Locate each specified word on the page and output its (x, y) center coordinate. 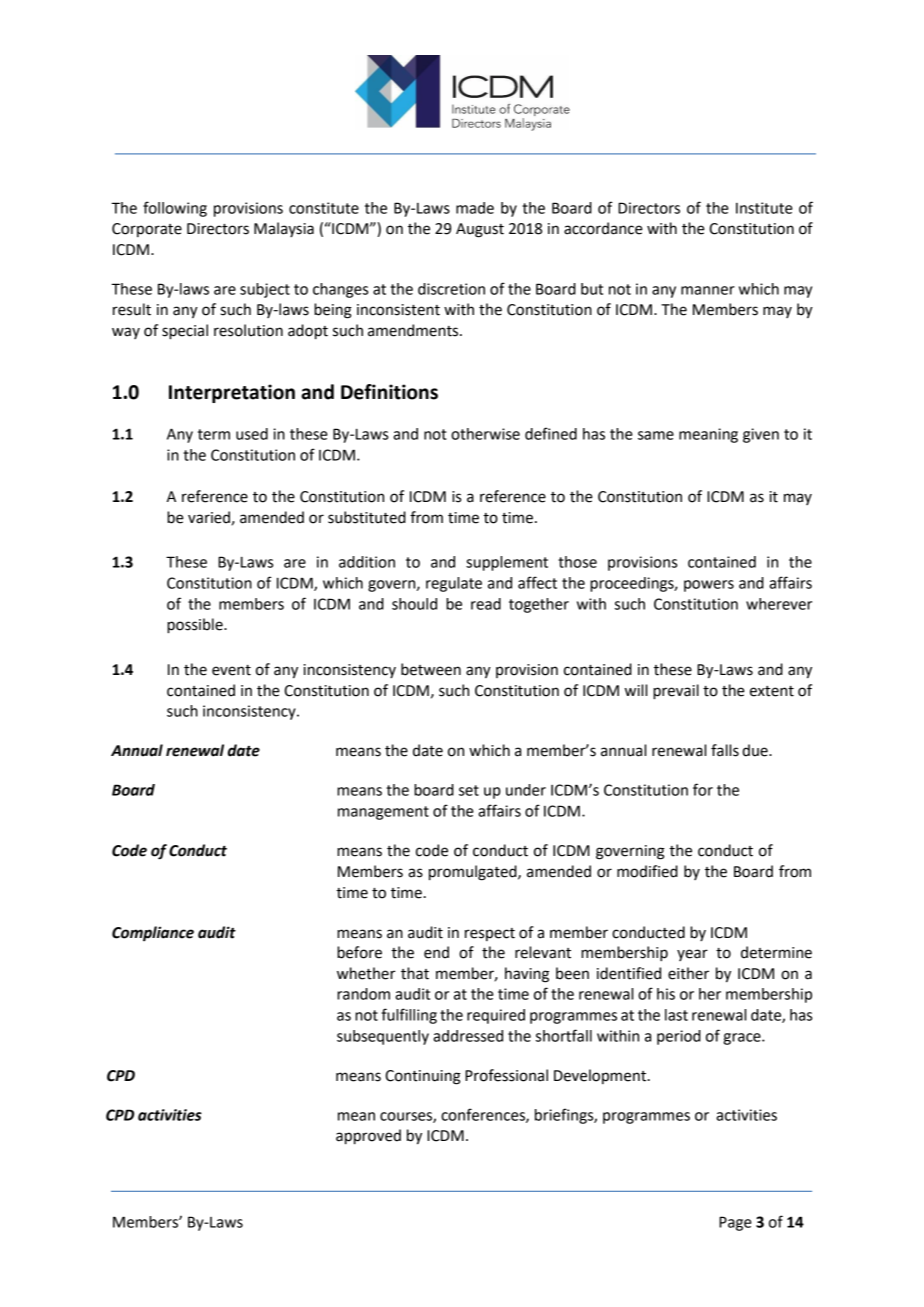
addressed (468, 1036)
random (363, 994)
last (676, 1015)
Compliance (153, 933)
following (175, 209)
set (469, 790)
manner (708, 290)
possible (196, 626)
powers (709, 586)
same (656, 435)
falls (725, 750)
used (252, 434)
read (486, 604)
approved (368, 1137)
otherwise (485, 434)
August (480, 230)
